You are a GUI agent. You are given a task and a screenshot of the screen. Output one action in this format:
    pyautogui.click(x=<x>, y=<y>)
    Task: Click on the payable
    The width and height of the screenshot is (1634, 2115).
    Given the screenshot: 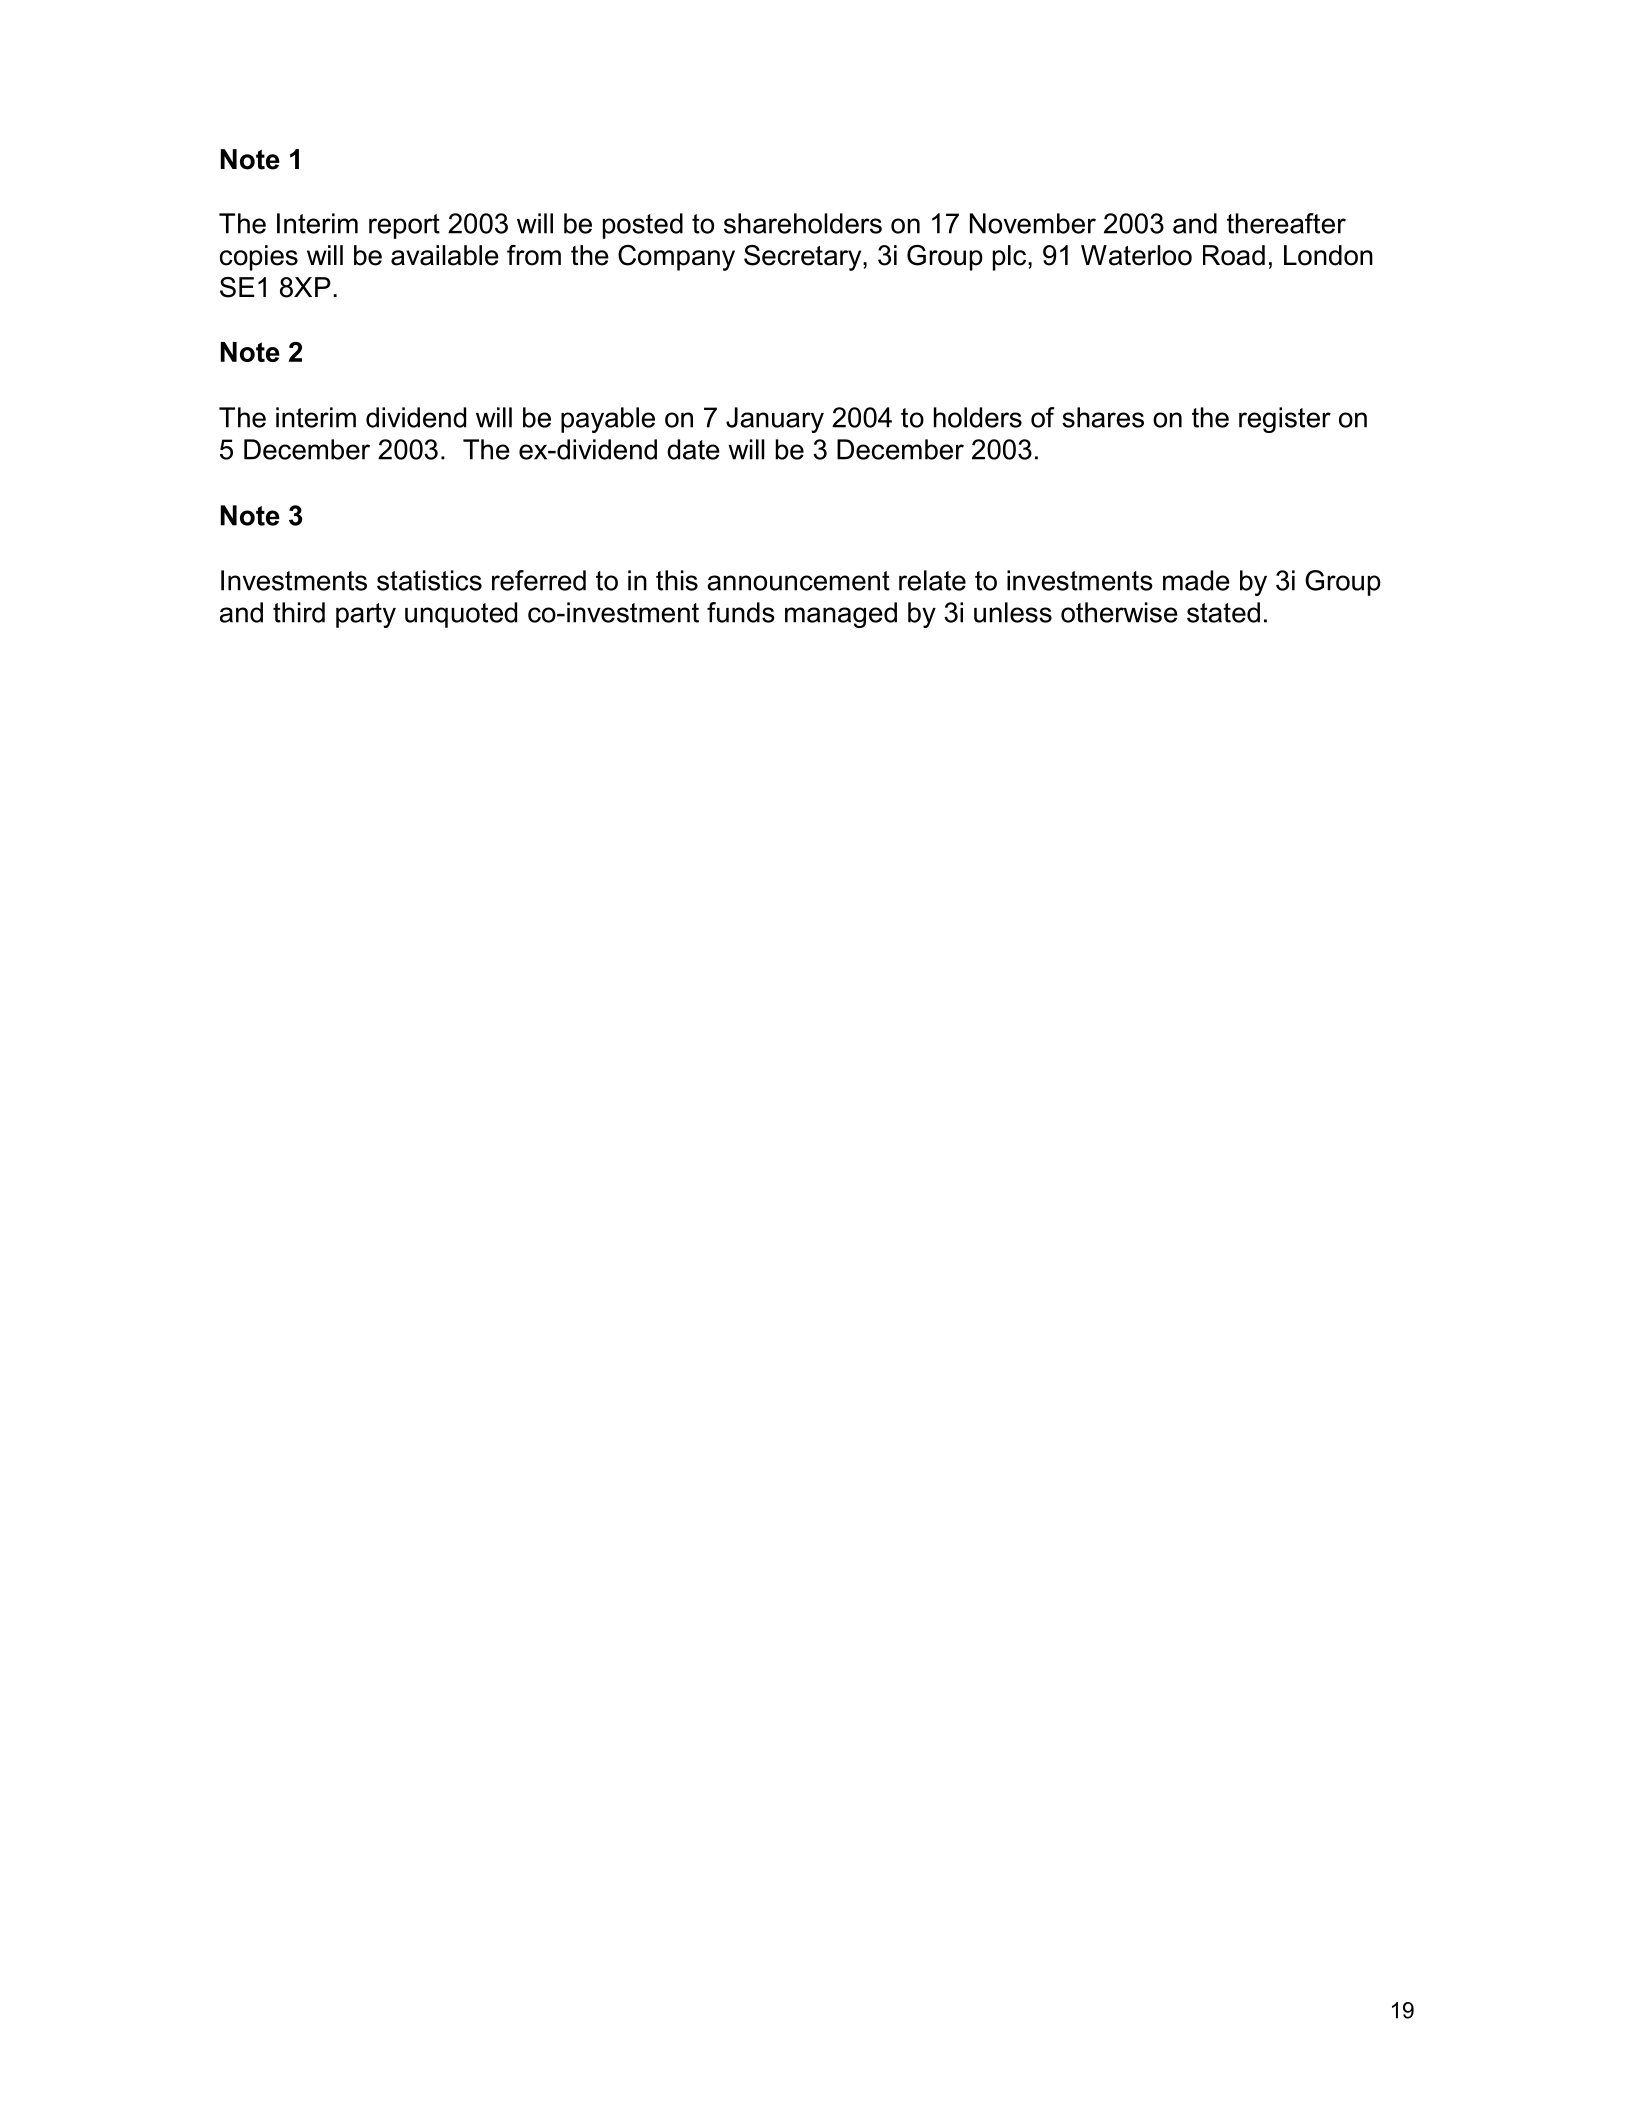 What is the action you would take?
    pyautogui.click(x=608, y=420)
